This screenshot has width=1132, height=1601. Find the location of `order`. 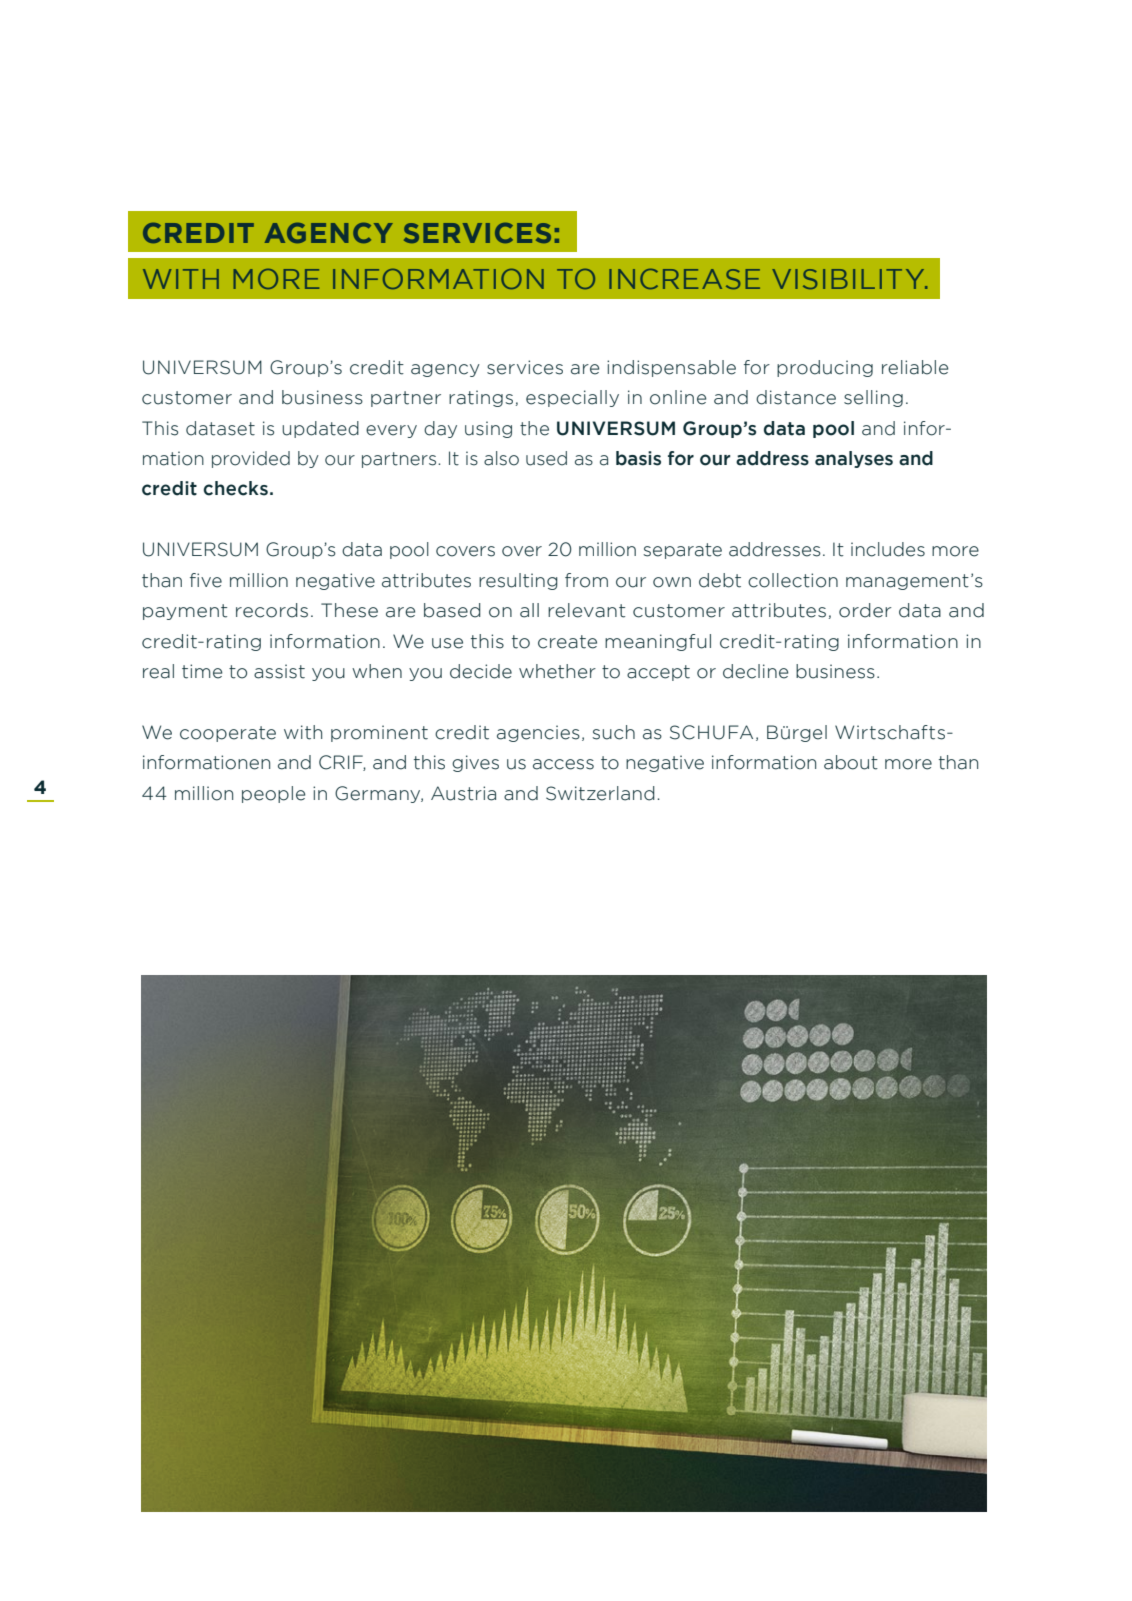

order is located at coordinates (865, 610).
